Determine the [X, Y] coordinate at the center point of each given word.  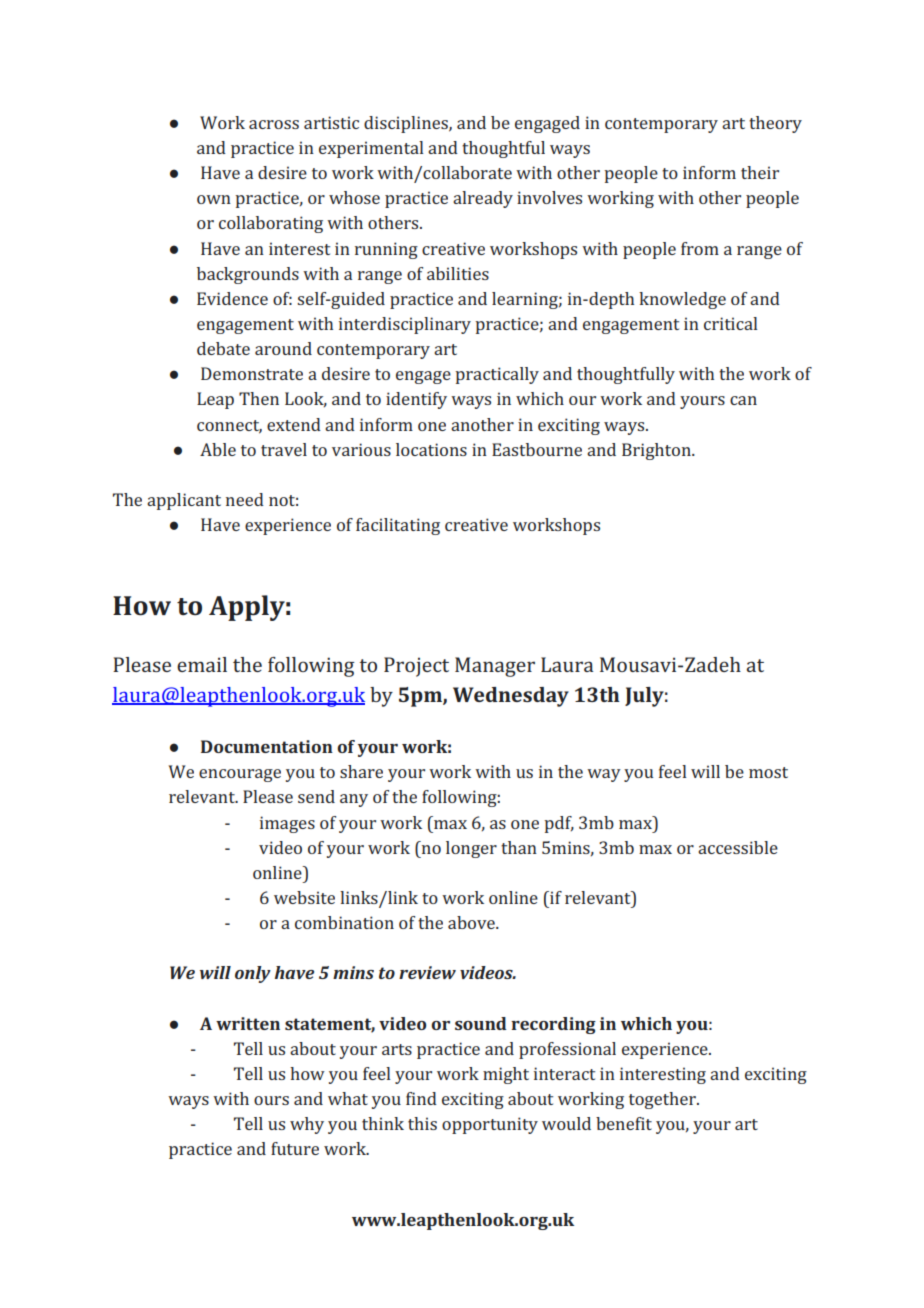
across [274, 124]
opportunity [490, 1125]
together [663, 1100]
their [760, 172]
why [307, 1125]
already [483, 199]
